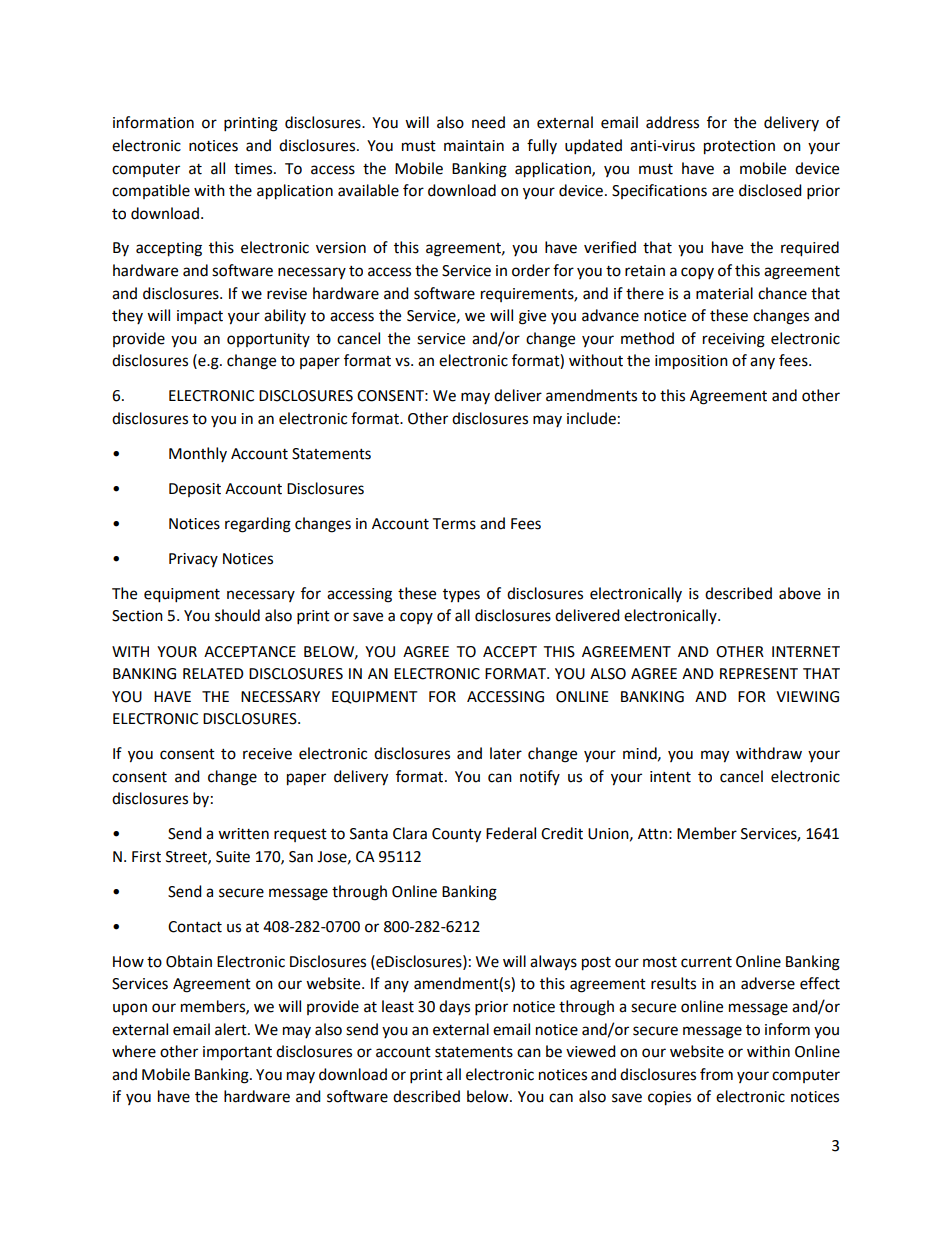  I want to click on important, so click(237, 1053).
